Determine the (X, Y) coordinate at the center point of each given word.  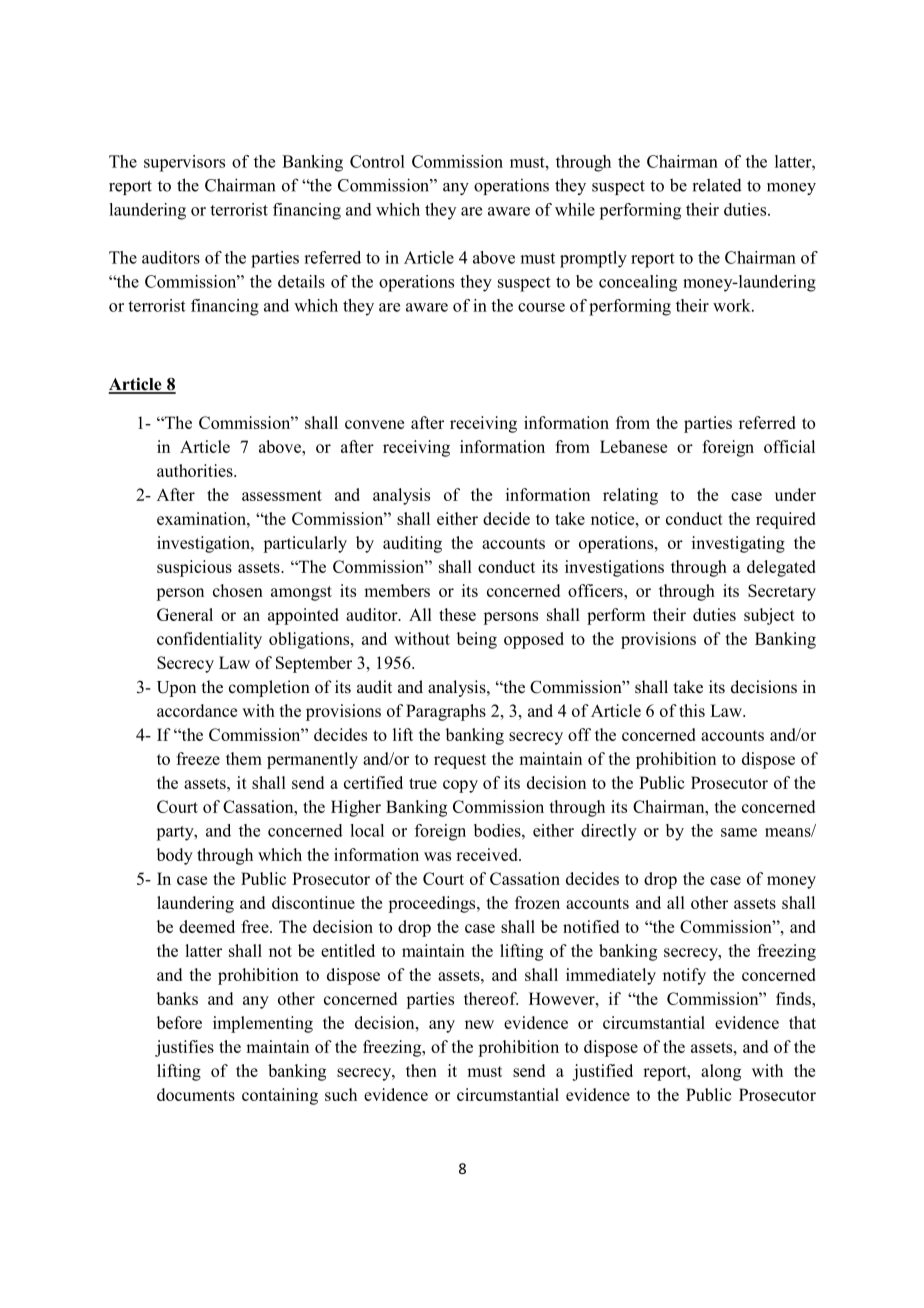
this (692, 710)
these (457, 614)
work (733, 305)
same (739, 832)
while (575, 209)
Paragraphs (446, 712)
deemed (207, 926)
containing (280, 1096)
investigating (738, 544)
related (717, 185)
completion (269, 688)
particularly (305, 544)
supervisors (184, 163)
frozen (537, 902)
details (301, 281)
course (541, 307)
